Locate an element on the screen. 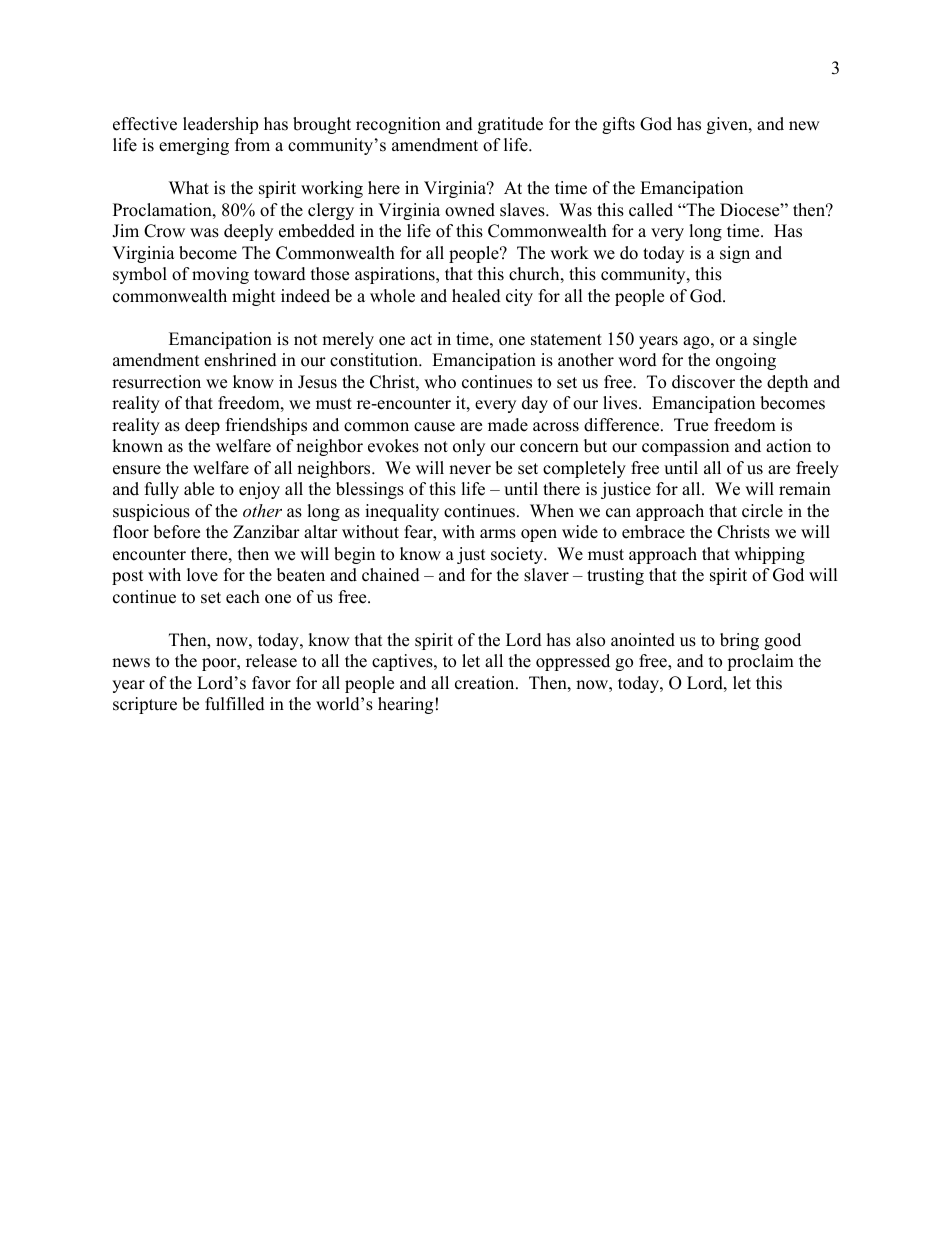  single is located at coordinates (775, 340).
